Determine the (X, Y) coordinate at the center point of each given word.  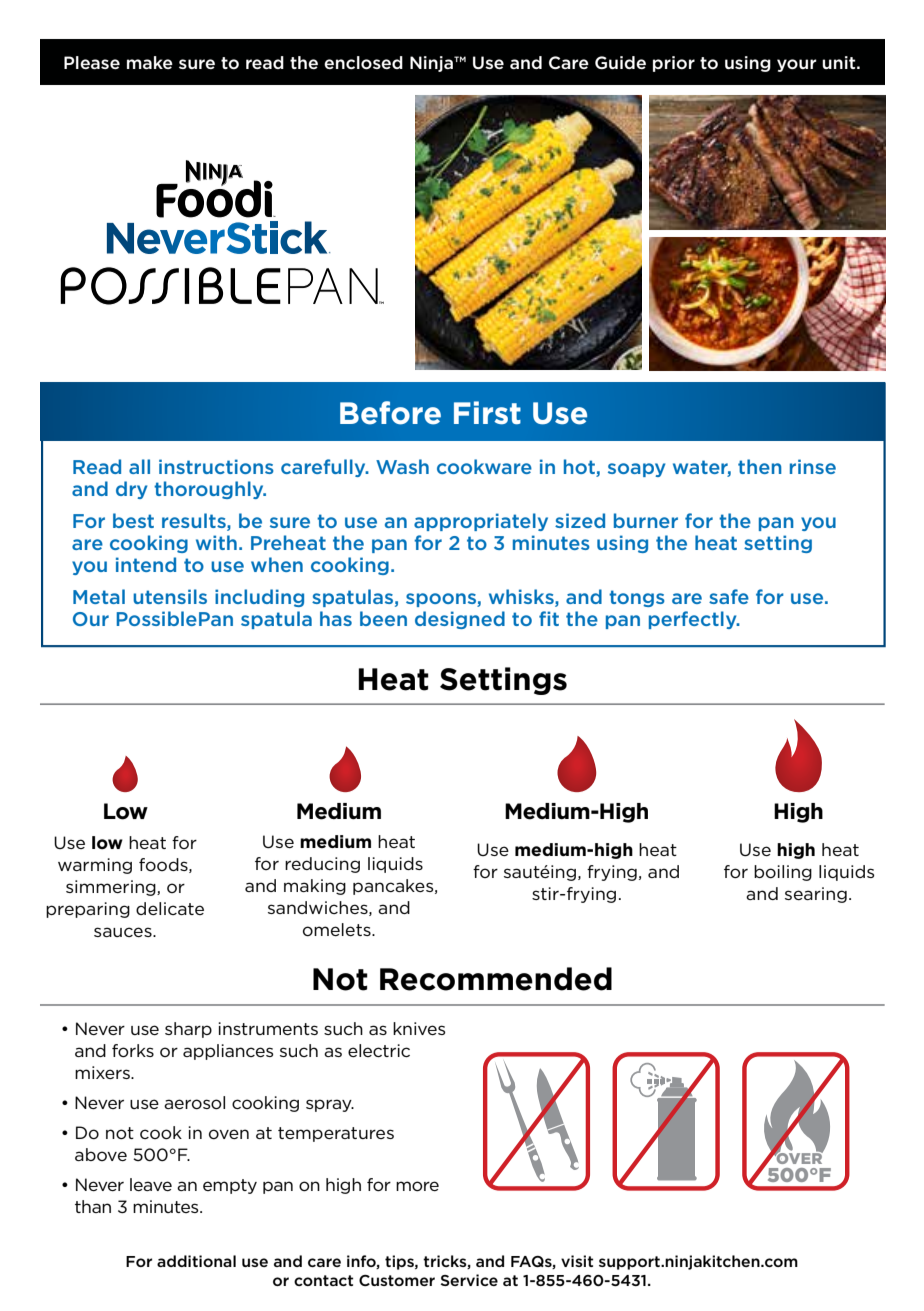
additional (196, 1261)
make (150, 62)
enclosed (363, 63)
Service (469, 1280)
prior (674, 64)
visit (577, 1261)
